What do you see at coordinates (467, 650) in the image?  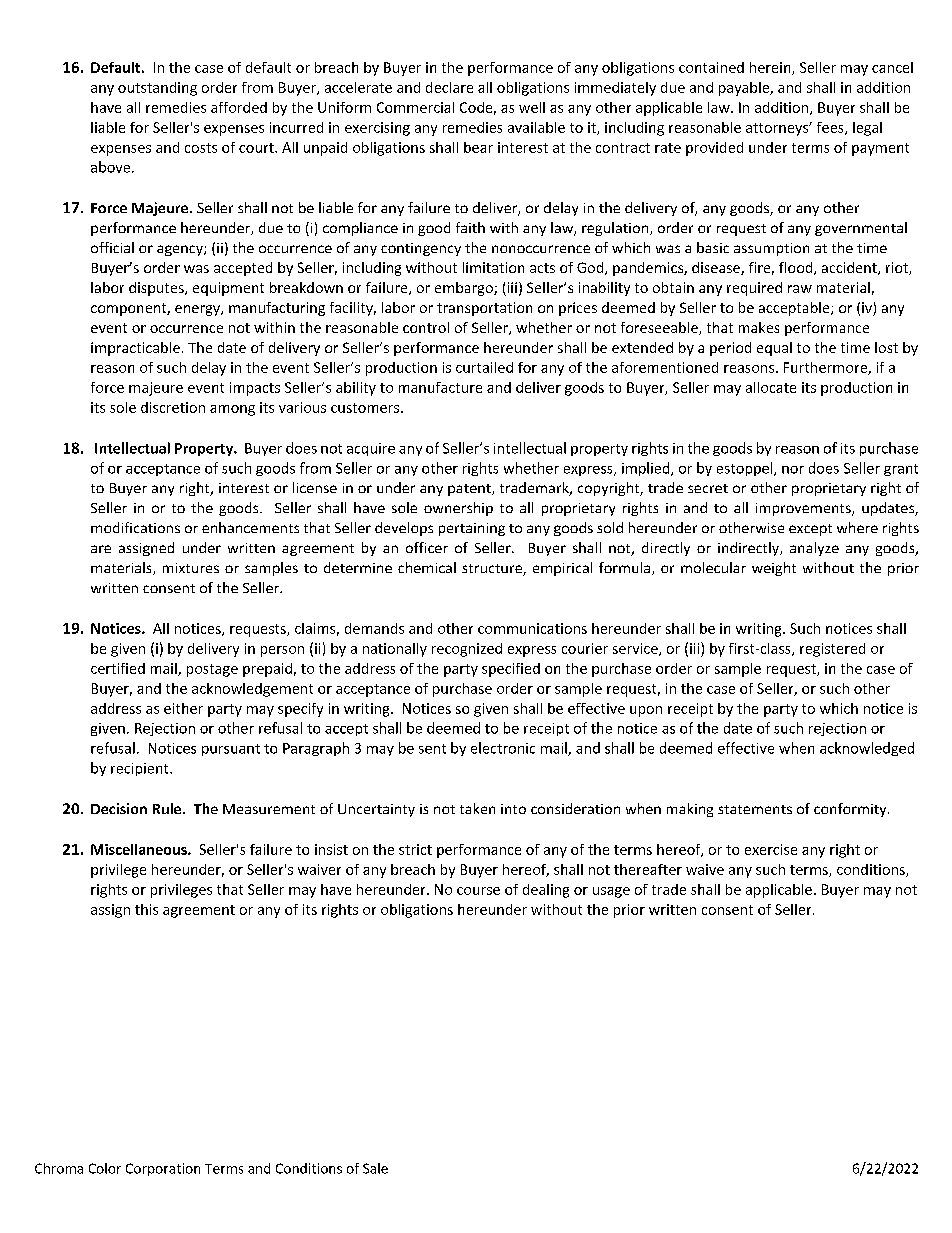 I see `recognized` at bounding box center [467, 650].
